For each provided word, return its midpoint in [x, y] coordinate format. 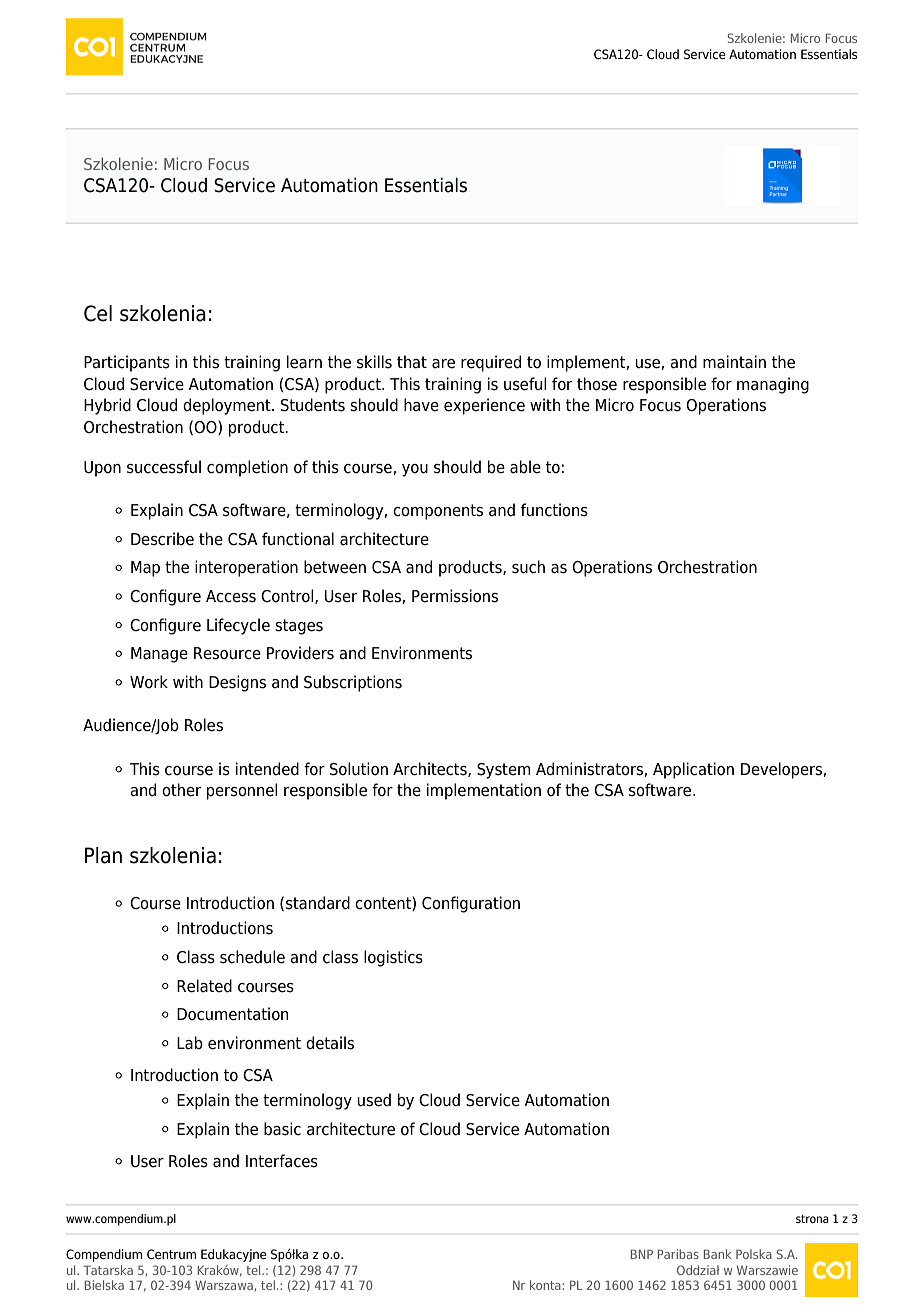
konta [546, 1285]
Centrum [171, 1254]
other [181, 790]
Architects [431, 769]
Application [693, 770]
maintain [734, 362]
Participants [127, 363]
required [491, 363]
